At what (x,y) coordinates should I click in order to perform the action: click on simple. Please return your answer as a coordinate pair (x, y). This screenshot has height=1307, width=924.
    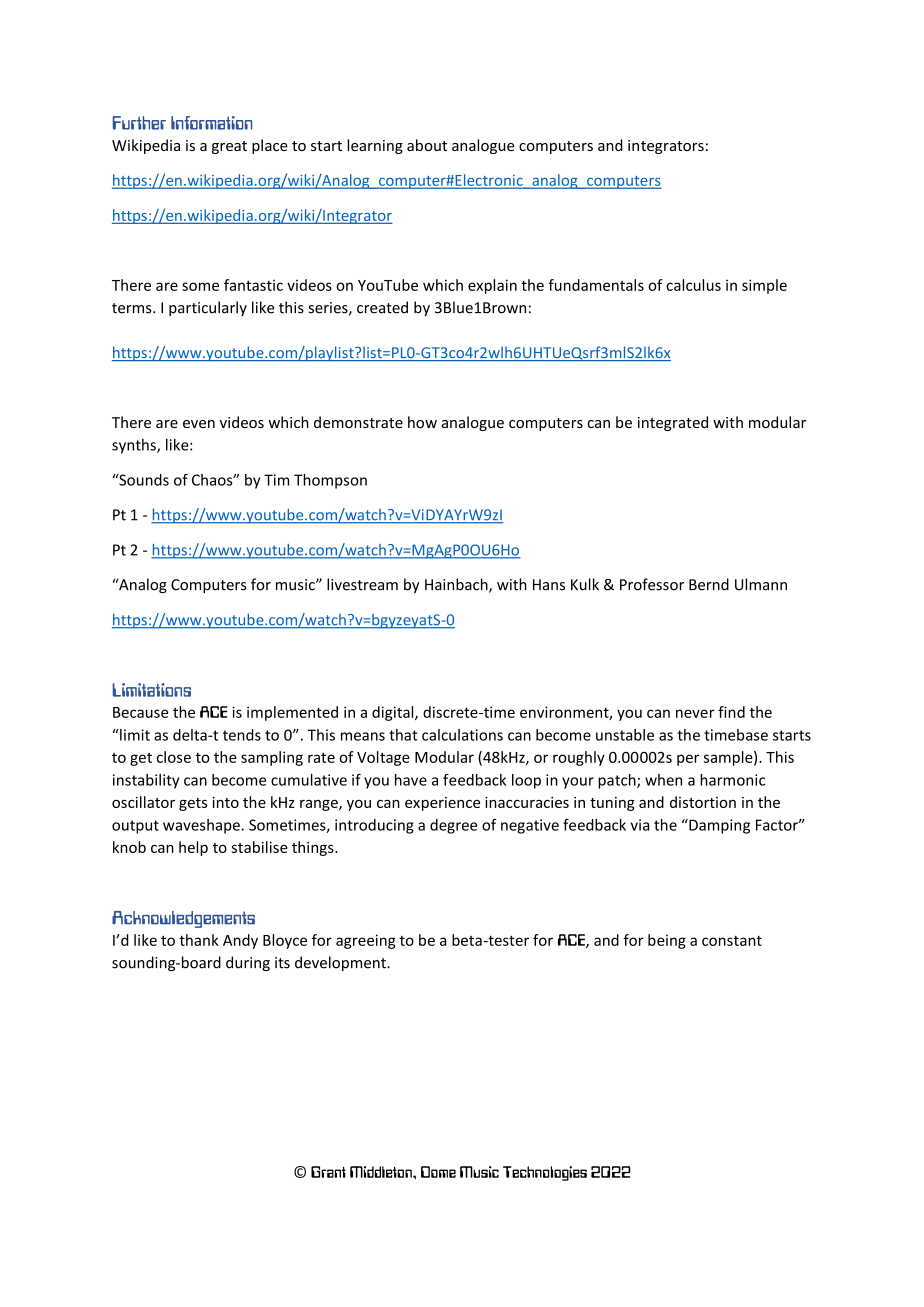
    Looking at the image, I should click on (764, 286).
